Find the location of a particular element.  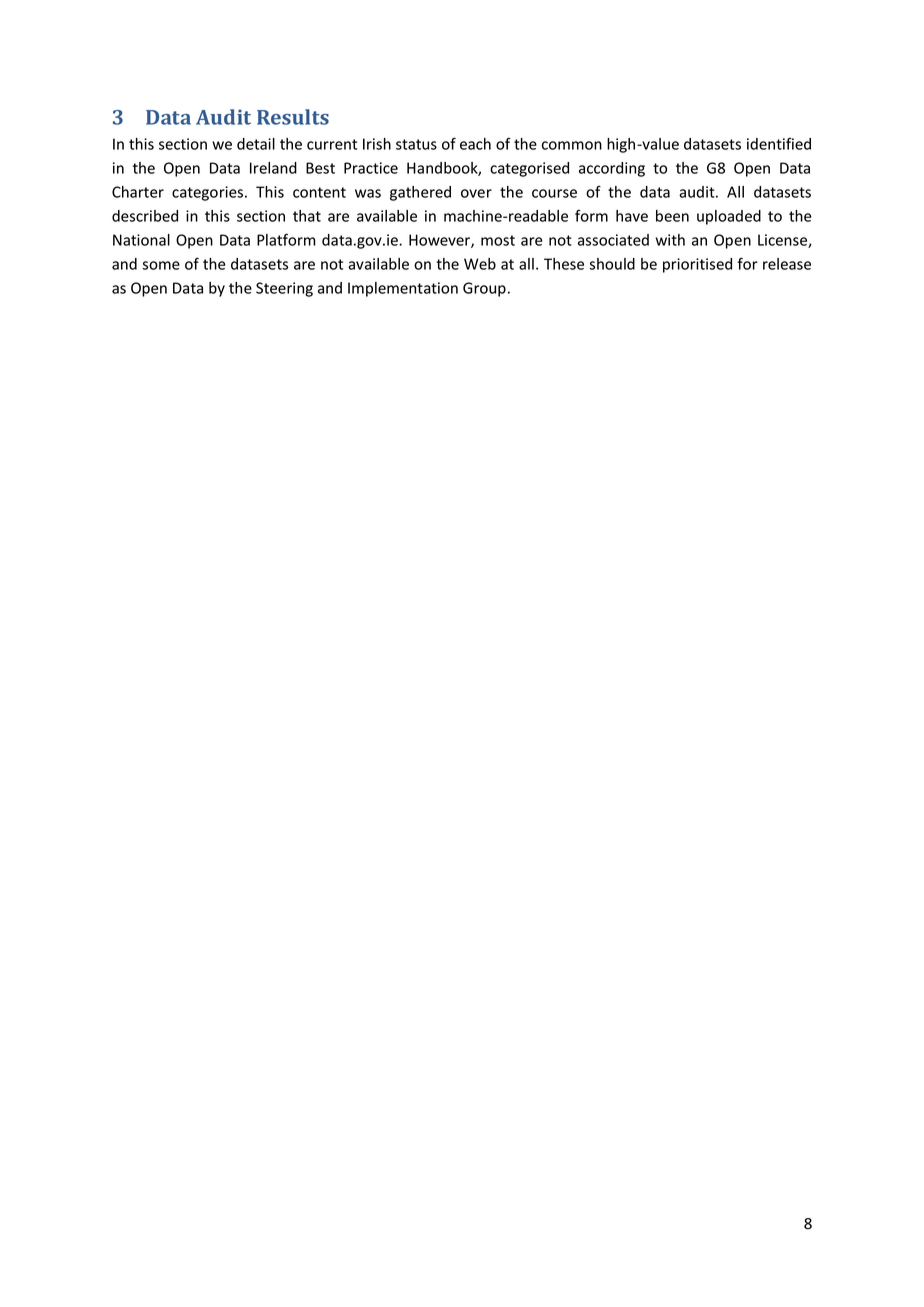

Charter is located at coordinates (138, 192).
